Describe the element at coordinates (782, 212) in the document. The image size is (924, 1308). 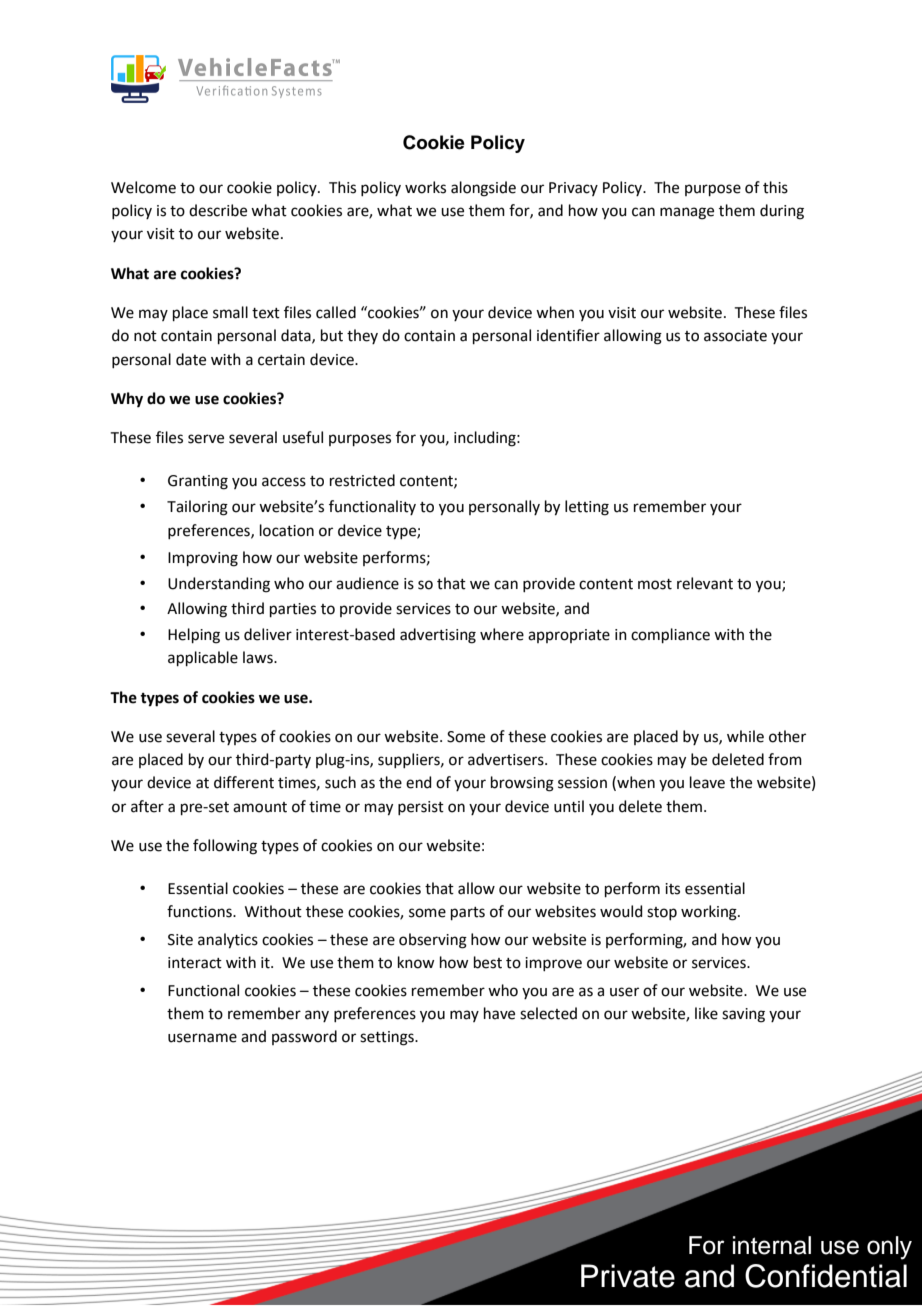
I see `during` at that location.
